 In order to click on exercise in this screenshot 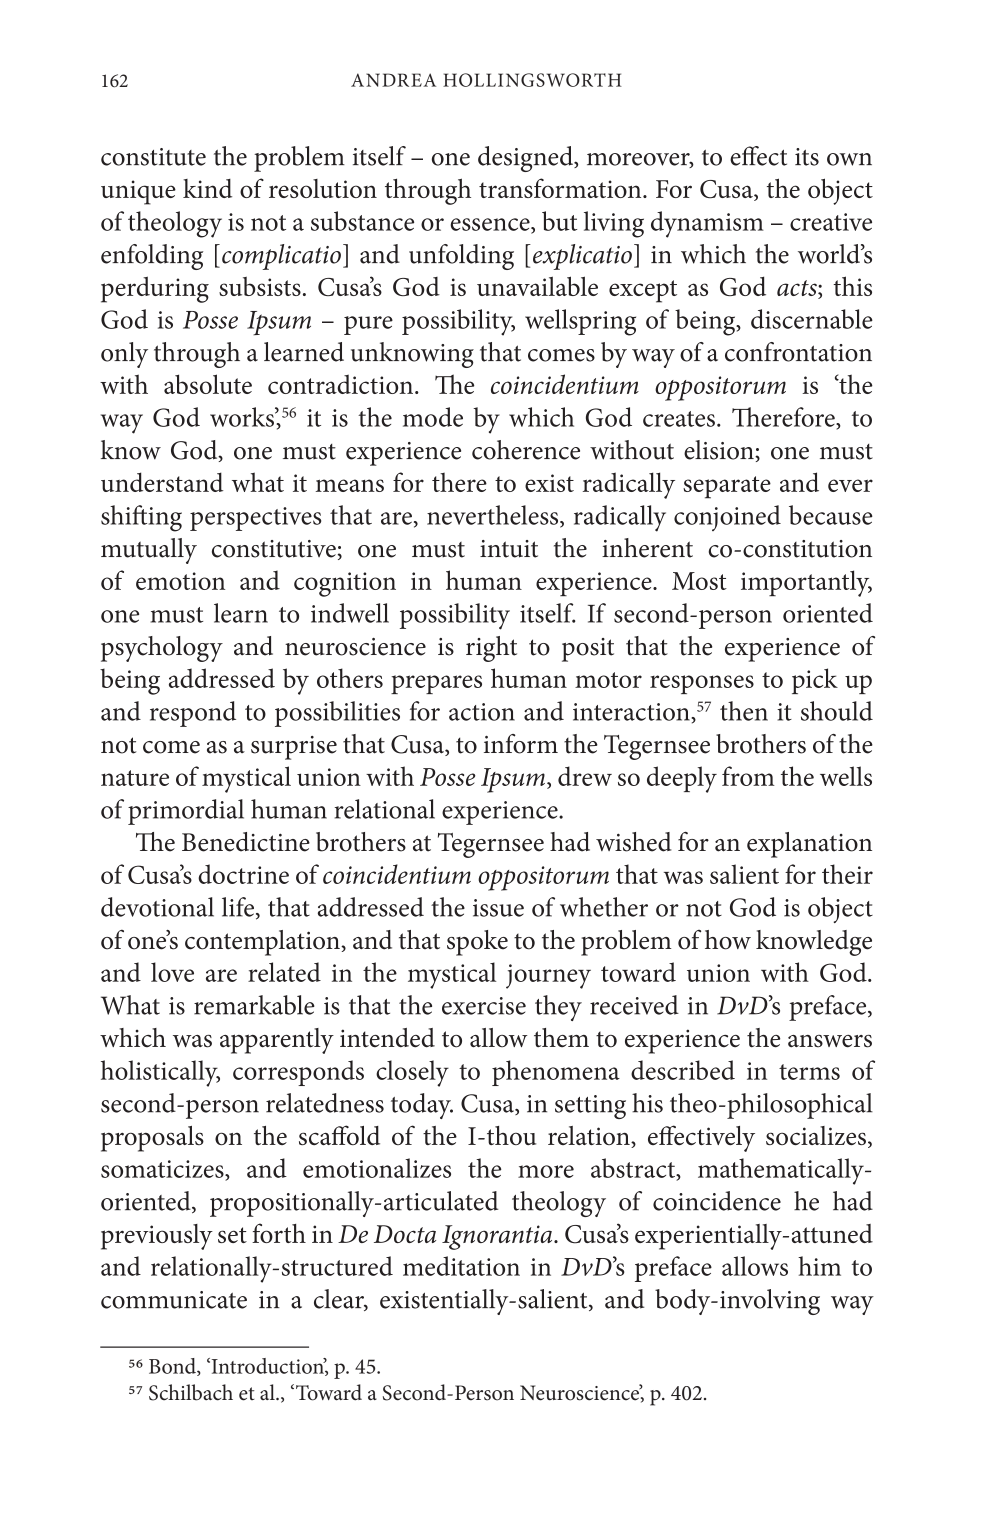, I will do `click(484, 1006)`.
